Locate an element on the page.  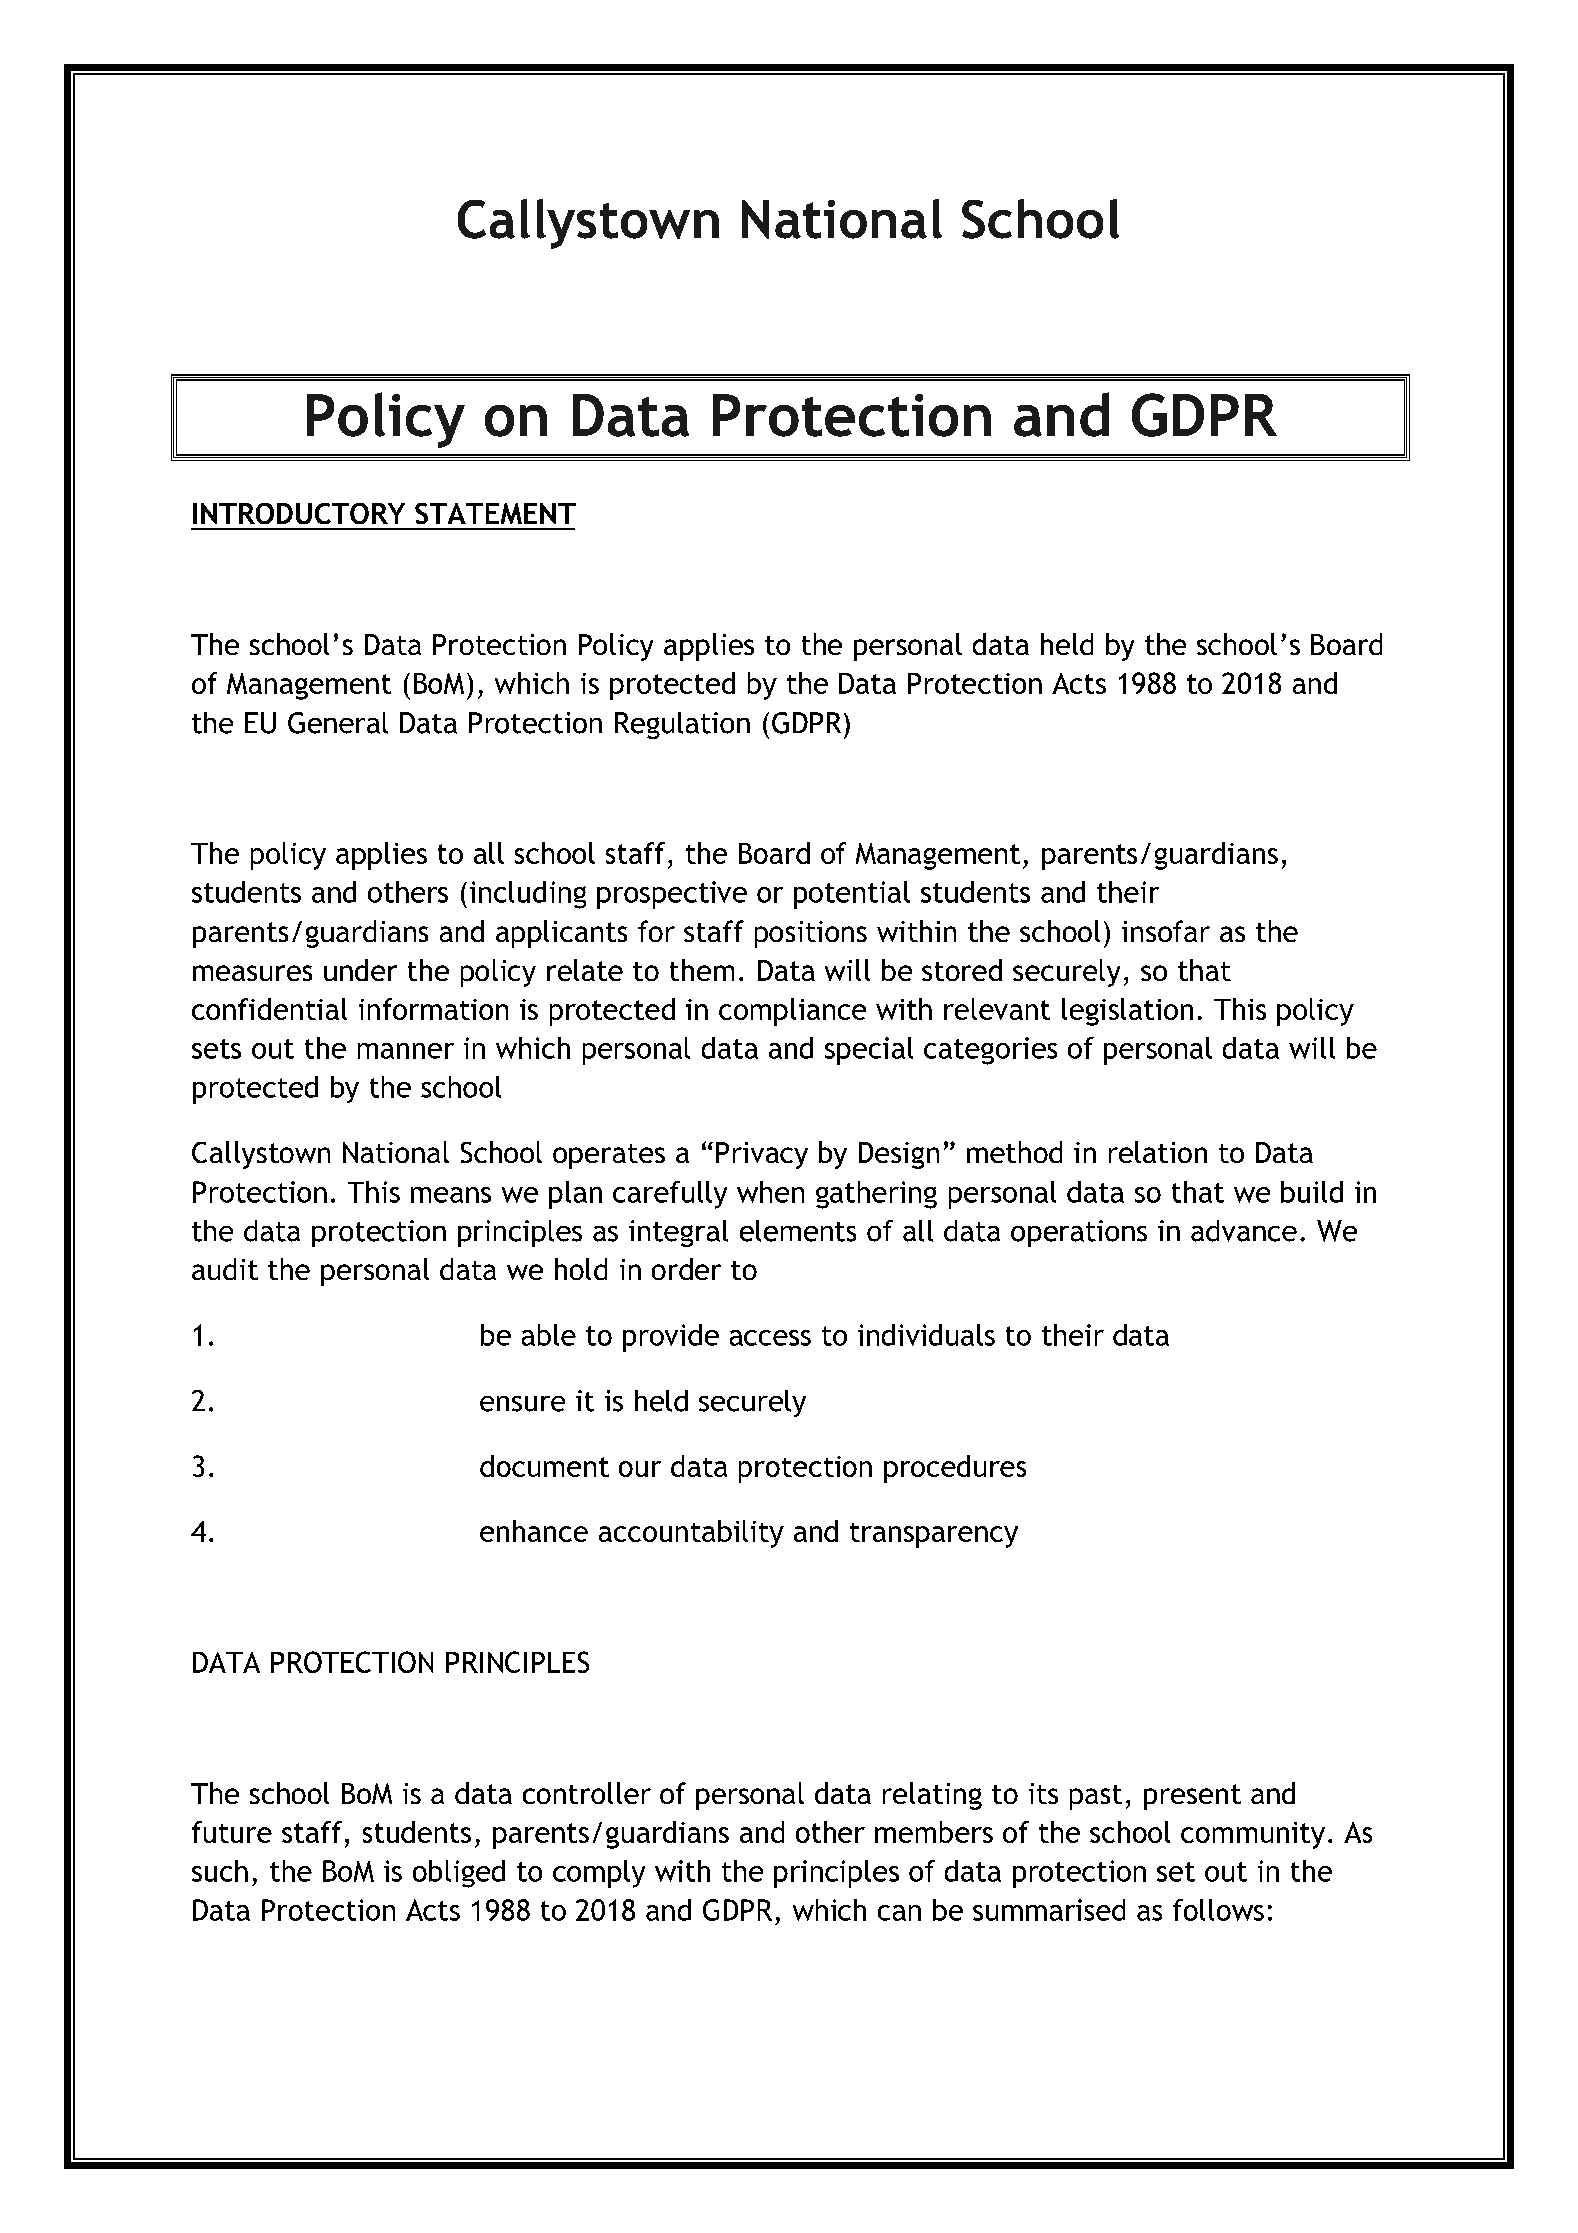
INTRODUCTORY is located at coordinates (299, 513).
